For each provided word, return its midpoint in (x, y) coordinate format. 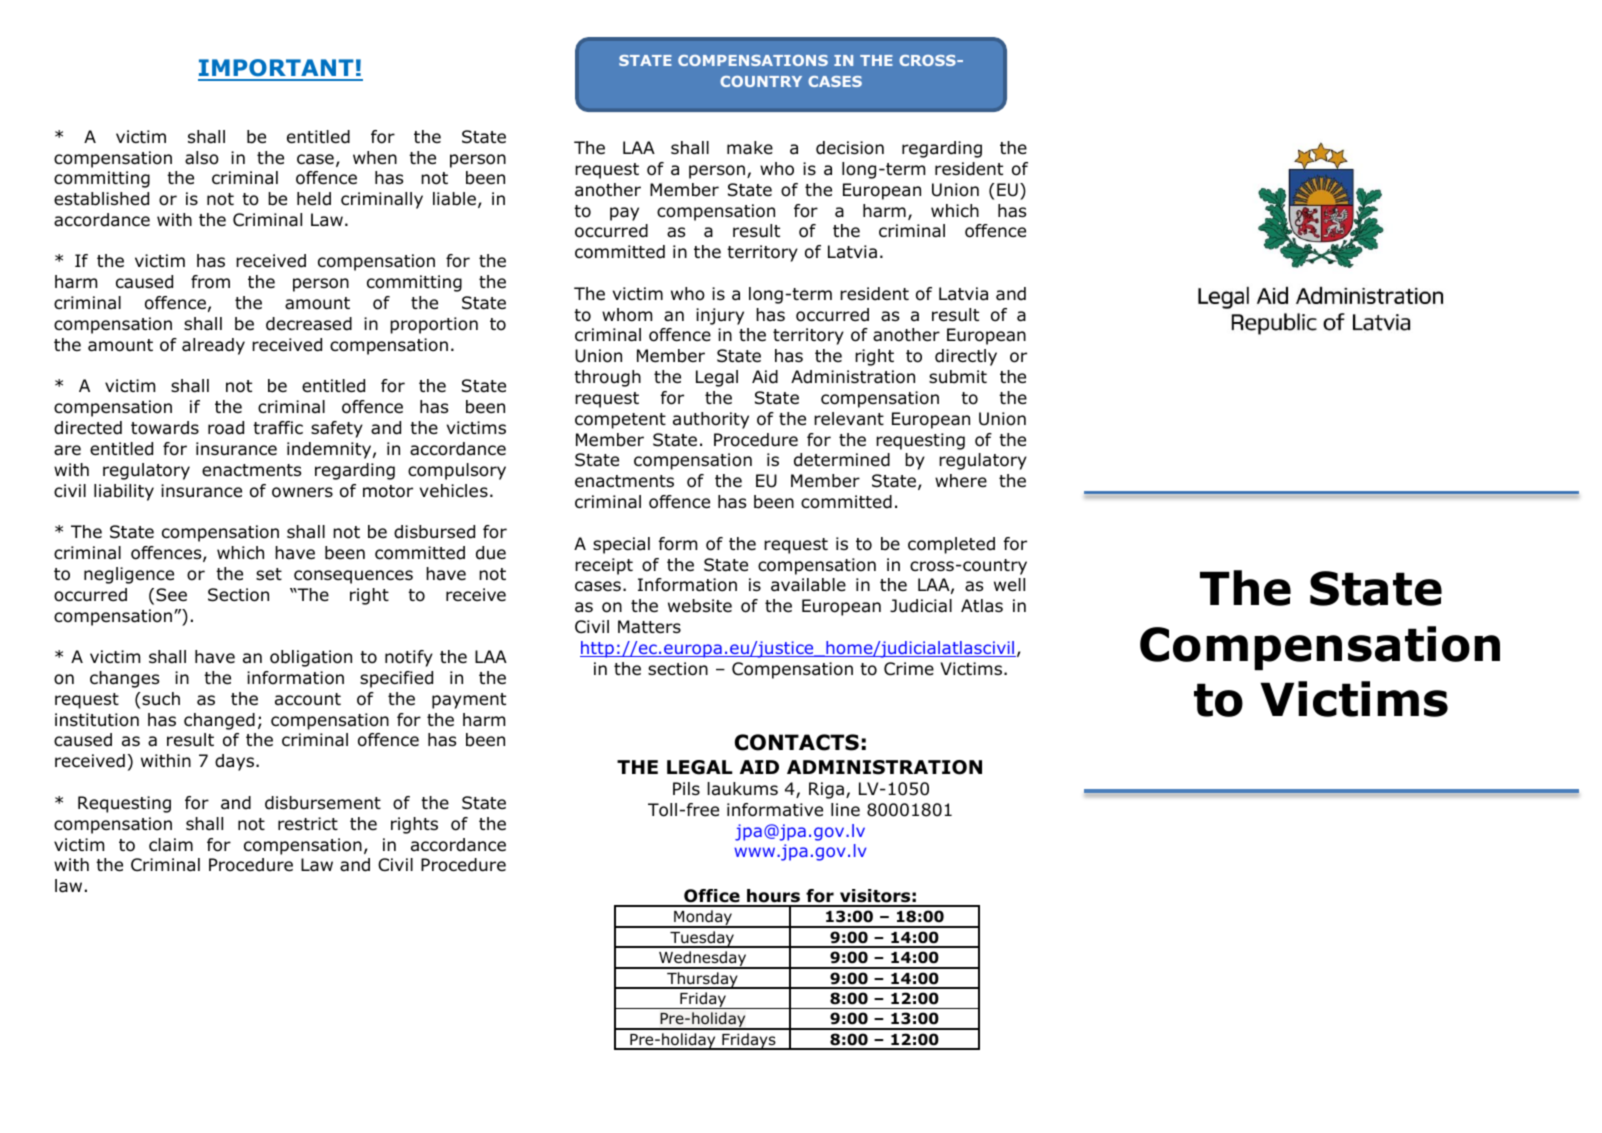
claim (171, 844)
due (491, 553)
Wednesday (703, 960)
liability (124, 492)
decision (850, 148)
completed (951, 545)
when (375, 158)
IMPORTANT (277, 69)
